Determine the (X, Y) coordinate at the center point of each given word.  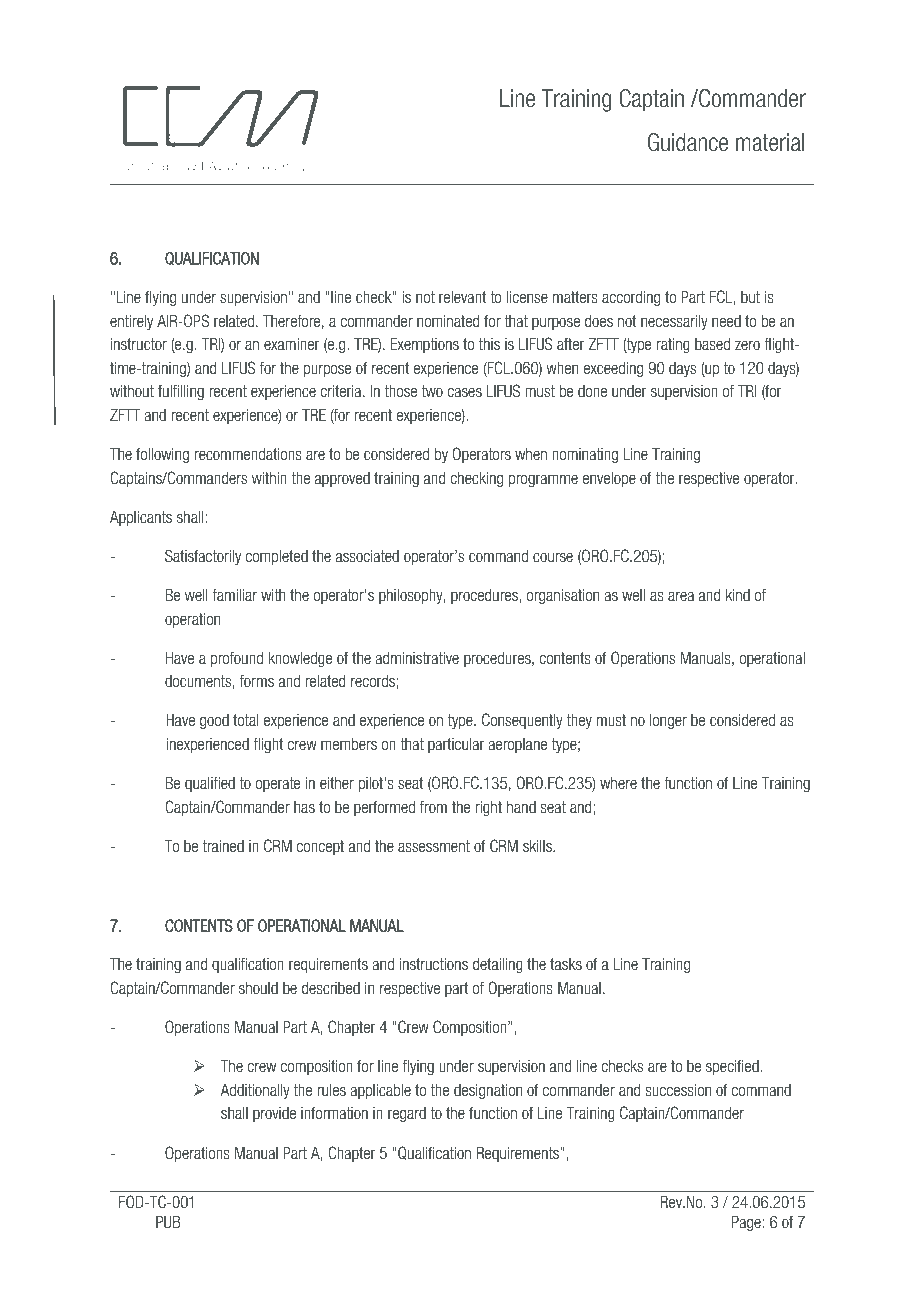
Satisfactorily (203, 557)
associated (367, 556)
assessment (434, 846)
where (618, 783)
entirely (131, 322)
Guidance (688, 142)
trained (223, 846)
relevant (463, 297)
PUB (168, 1222)
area (681, 596)
